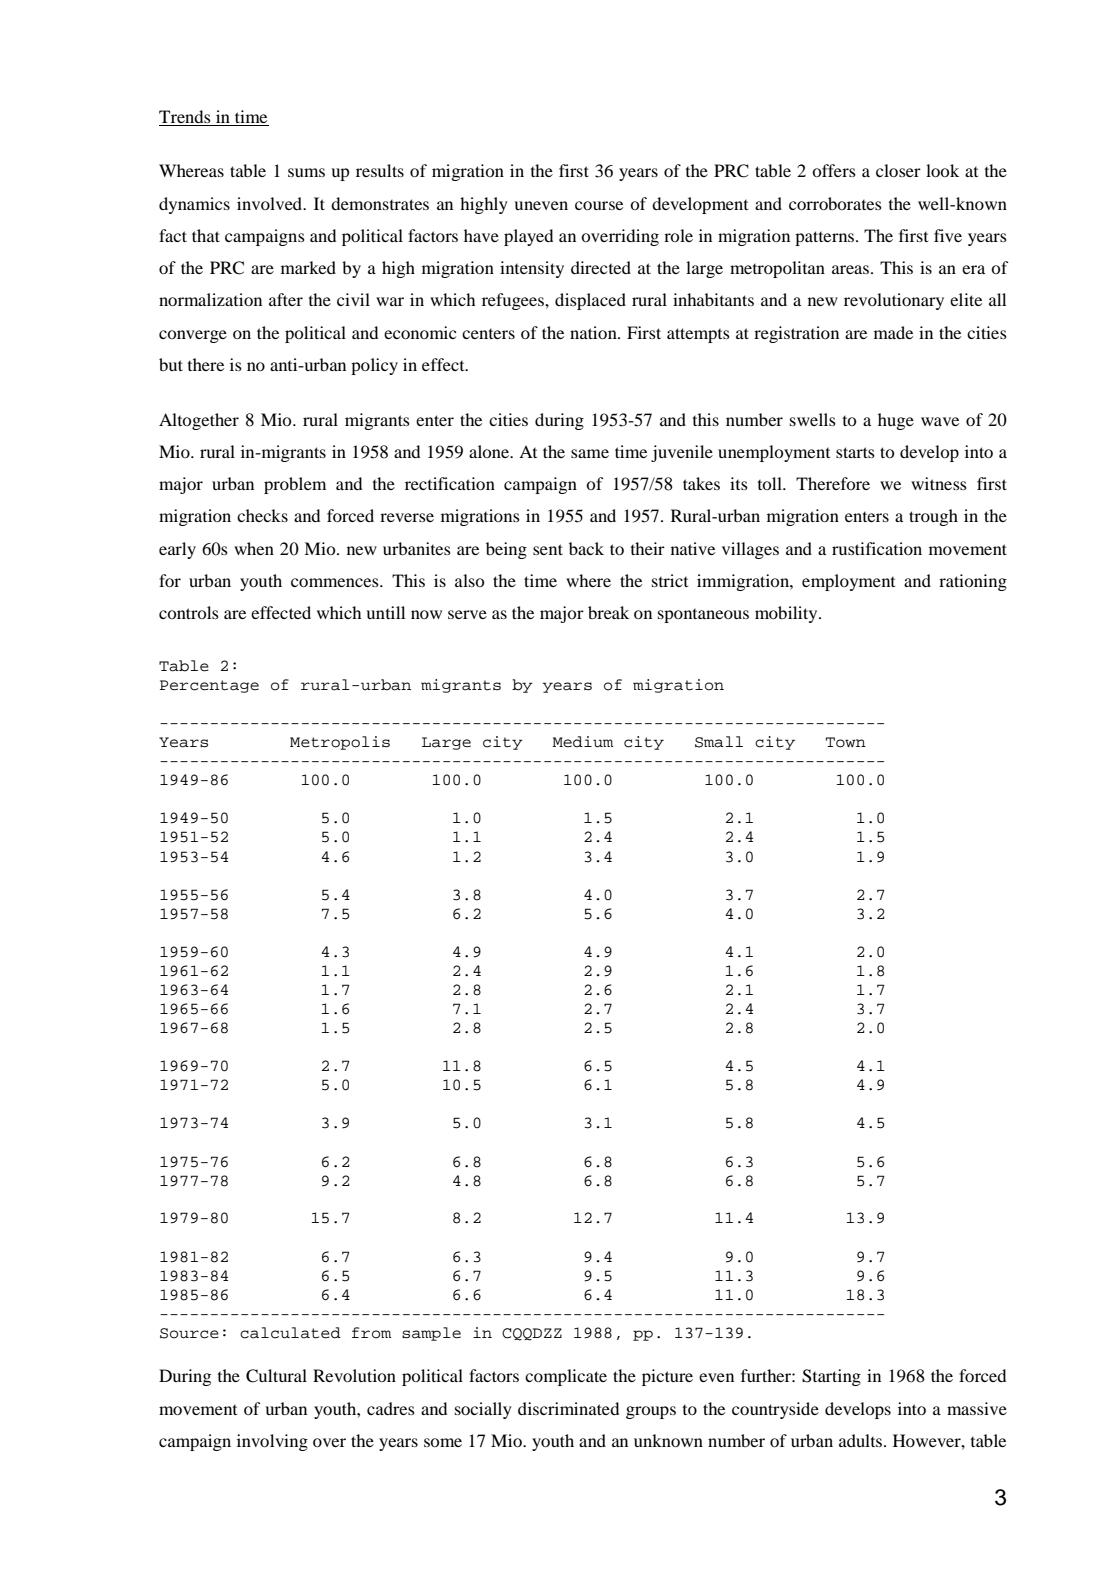  I want to click on closer, so click(898, 170).
